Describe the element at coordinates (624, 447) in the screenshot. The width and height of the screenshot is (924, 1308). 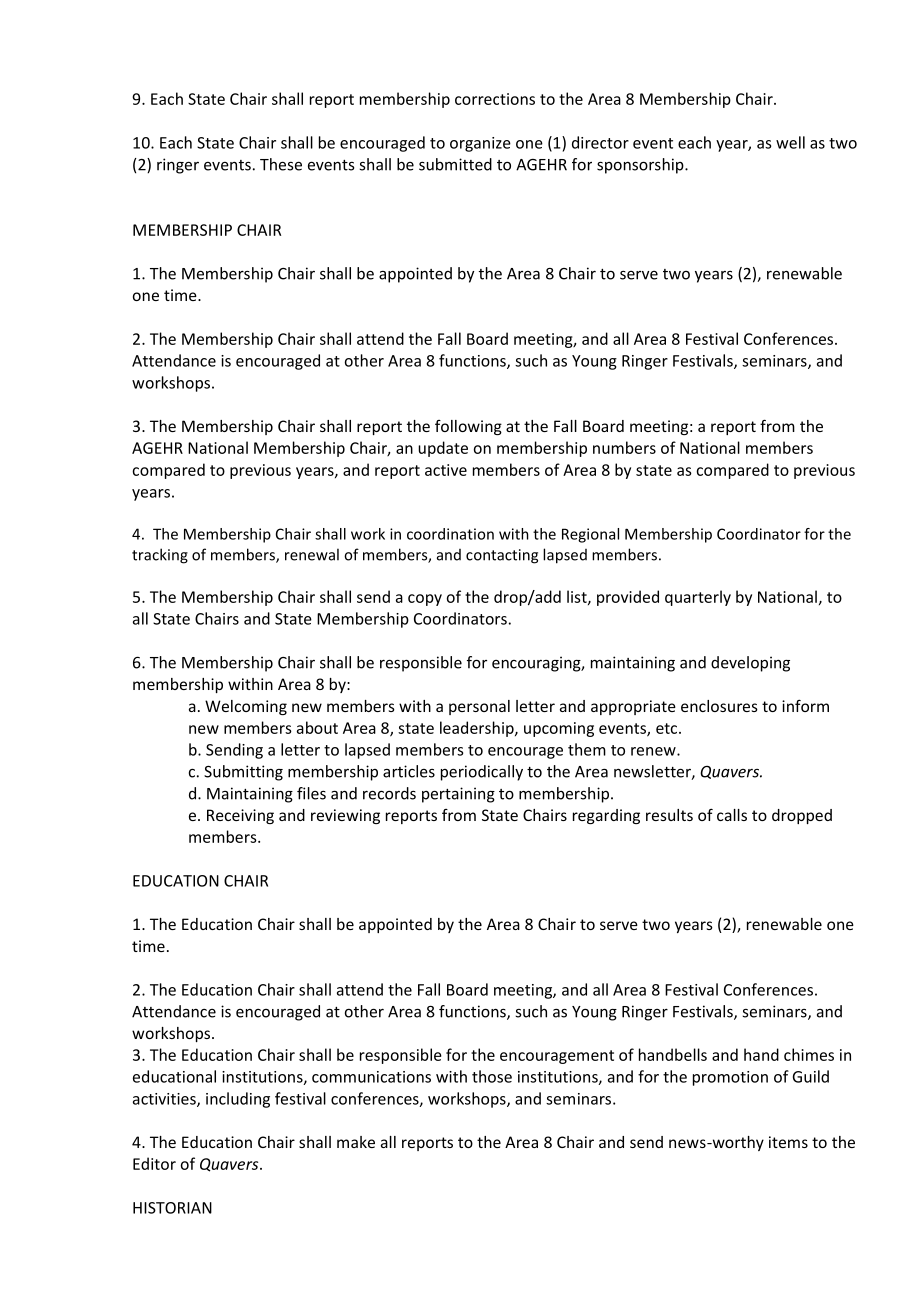
I see `numbers` at that location.
